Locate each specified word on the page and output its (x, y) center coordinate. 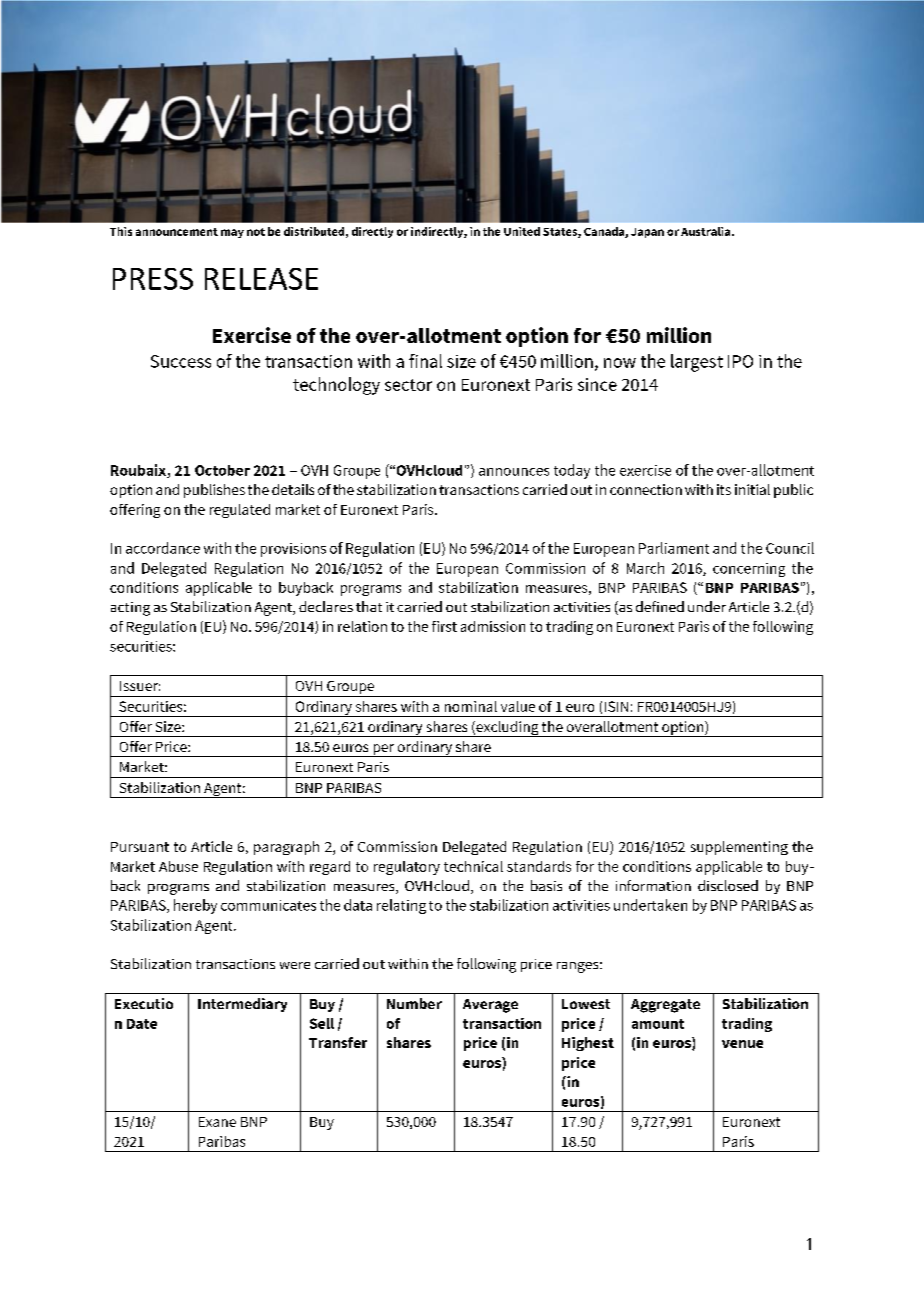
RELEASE (261, 279)
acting (130, 609)
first (444, 626)
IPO (740, 361)
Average (490, 1006)
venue (742, 1044)
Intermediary (242, 1005)
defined (660, 606)
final (425, 361)
